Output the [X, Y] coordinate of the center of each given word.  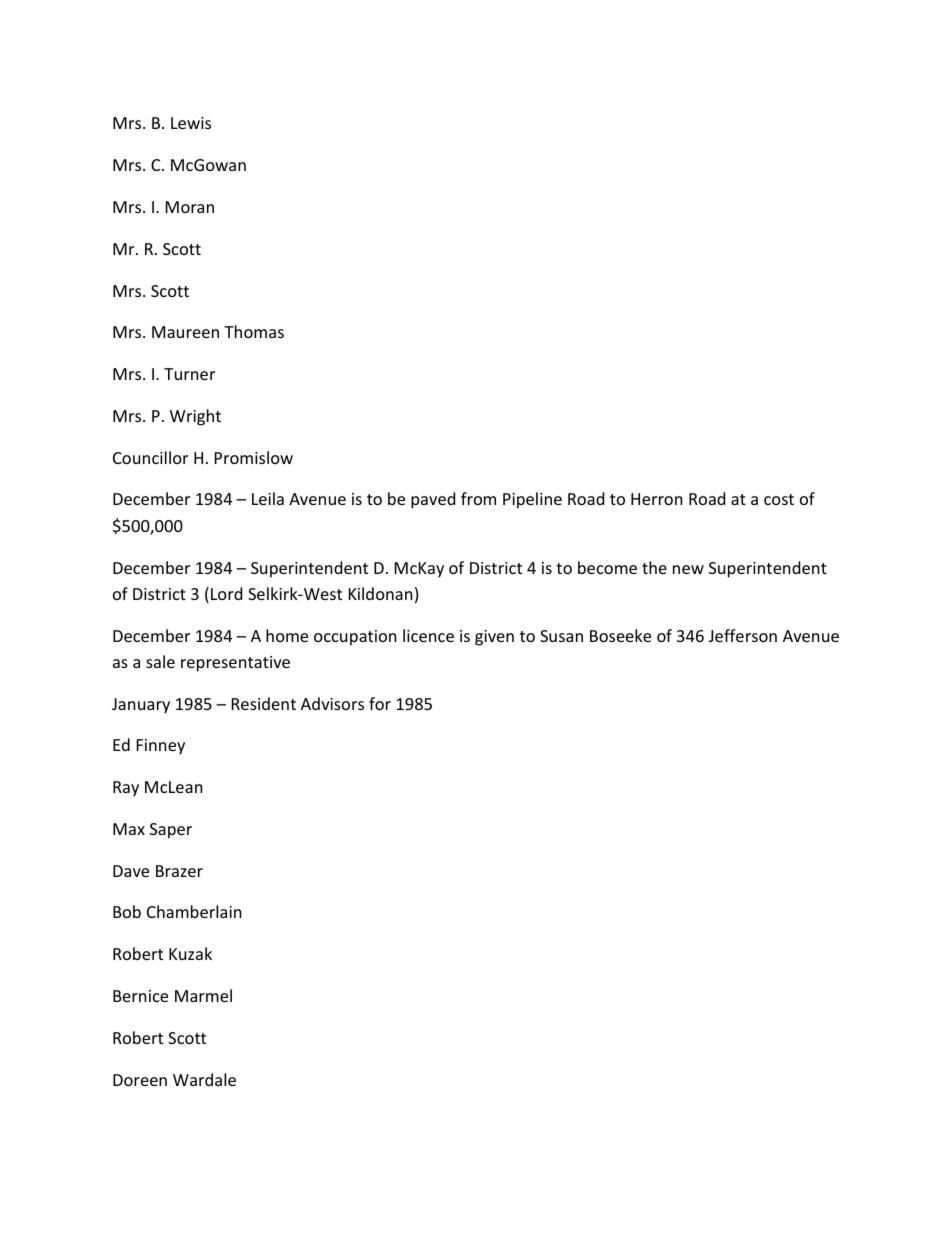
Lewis [191, 123]
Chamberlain [194, 911]
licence [428, 635]
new [688, 569]
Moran [190, 207]
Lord [226, 593]
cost [779, 499]
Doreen [140, 1080]
